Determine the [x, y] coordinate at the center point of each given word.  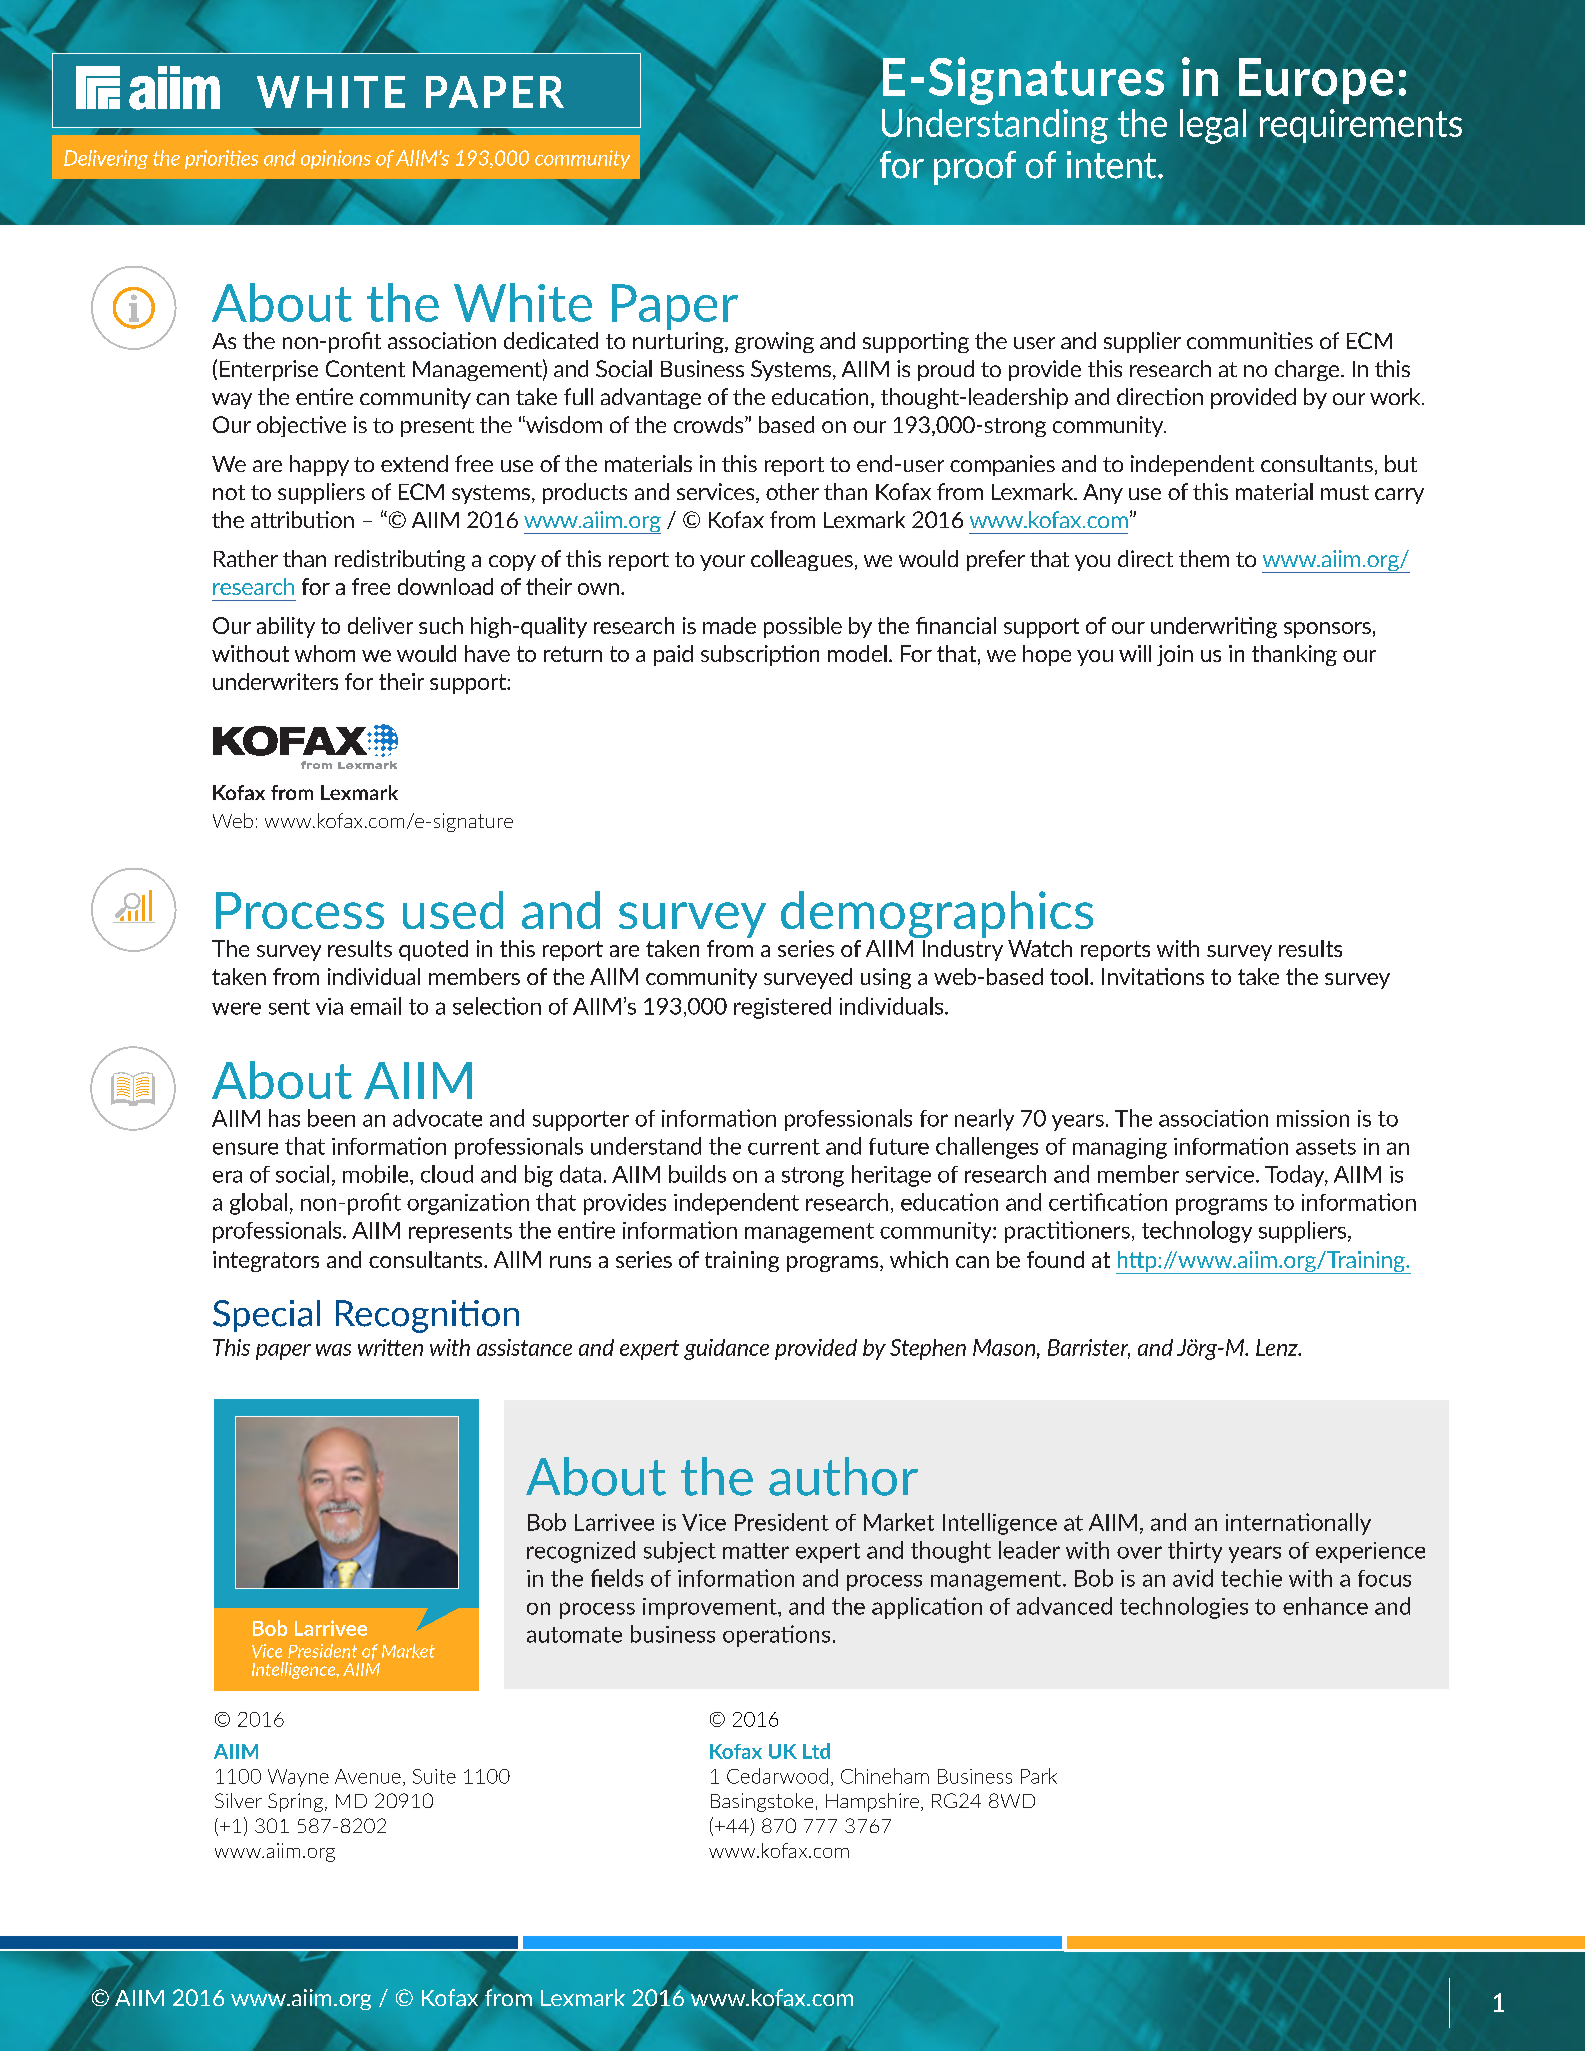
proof [975, 168]
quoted [433, 950]
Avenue [368, 1776]
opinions [336, 159]
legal [1213, 126]
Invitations [1153, 976]
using [886, 978]
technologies [1184, 1608]
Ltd [816, 1751]
